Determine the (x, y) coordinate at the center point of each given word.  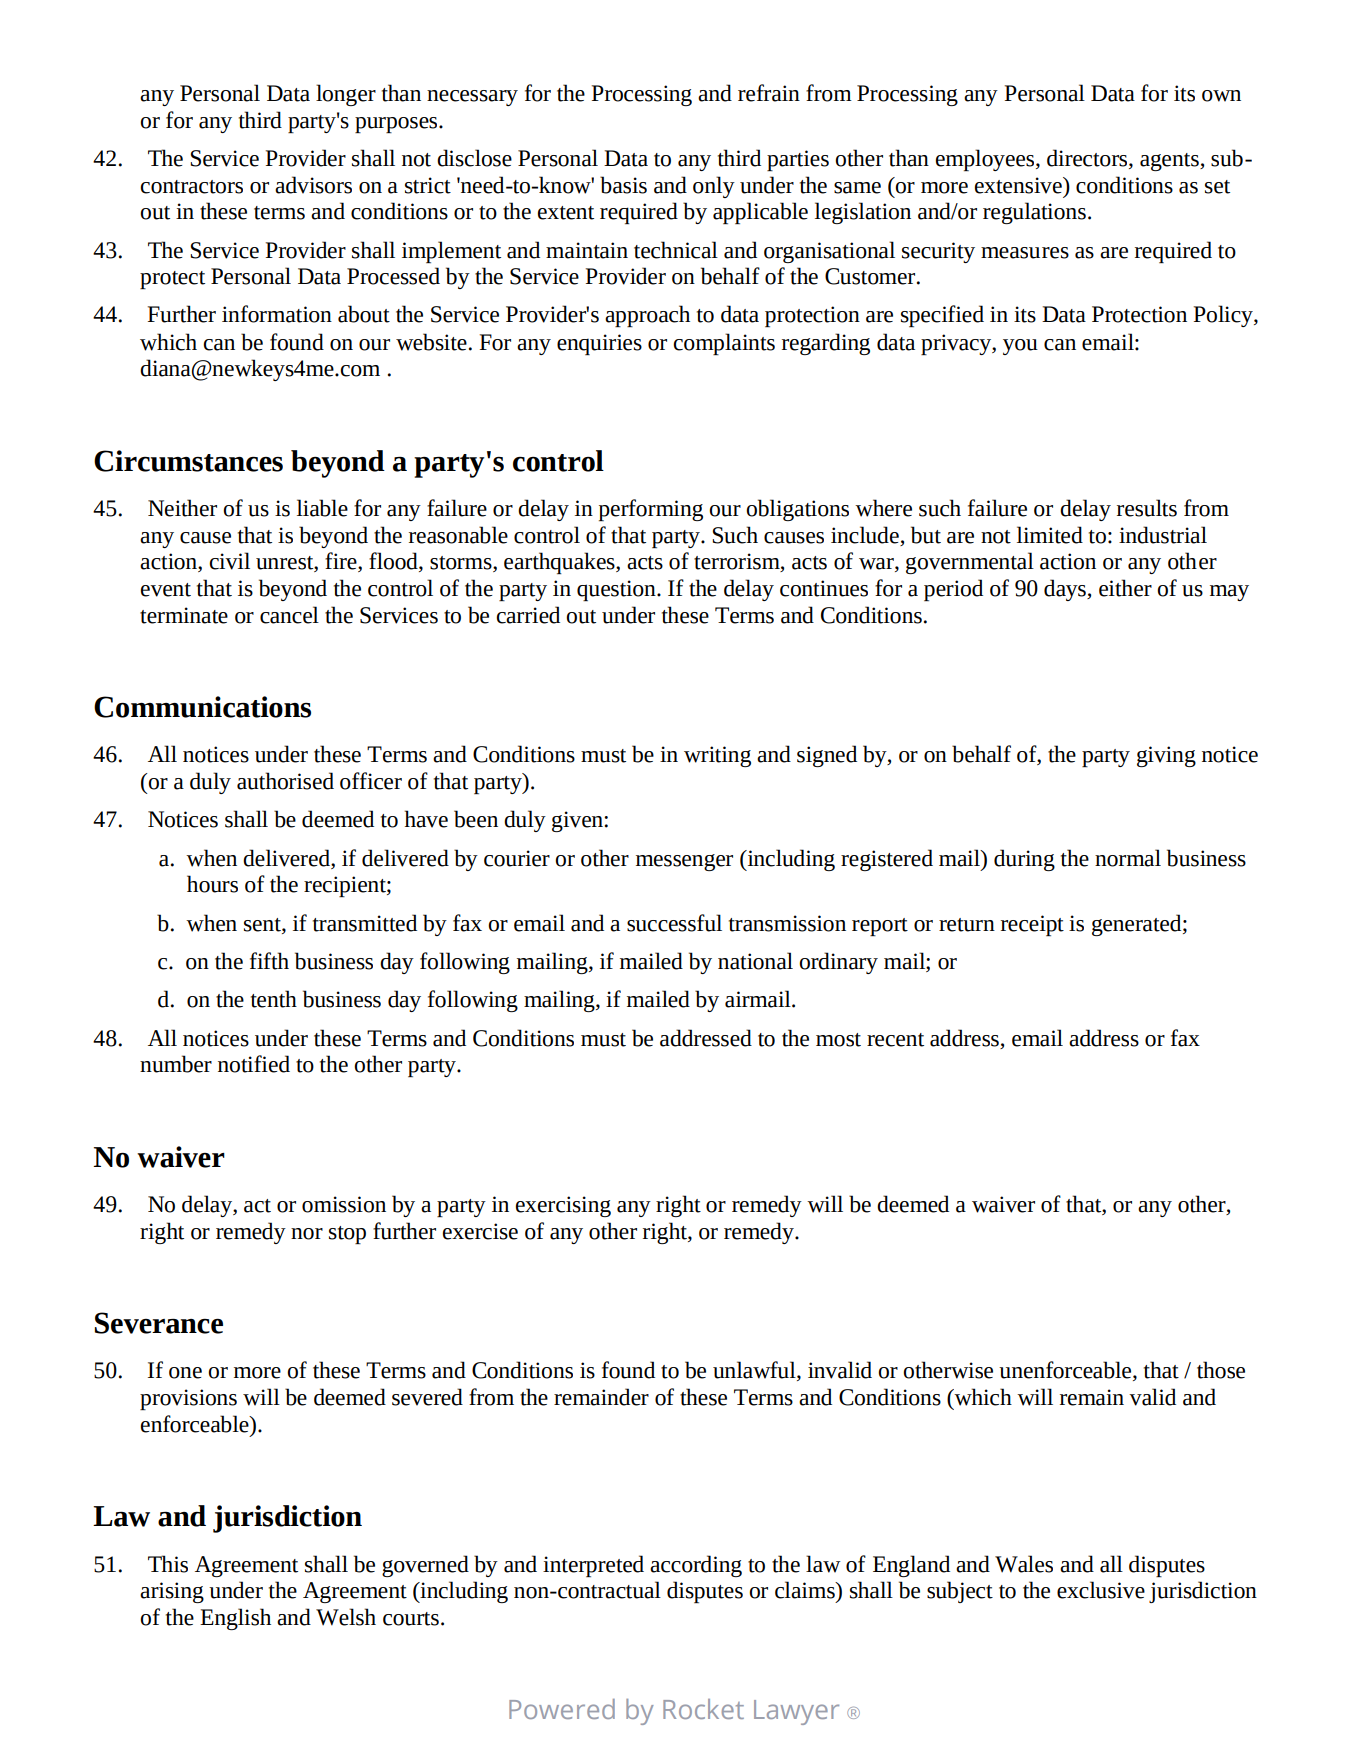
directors (1088, 159)
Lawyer (796, 1712)
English (235, 1619)
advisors (313, 185)
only (714, 187)
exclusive (1101, 1590)
